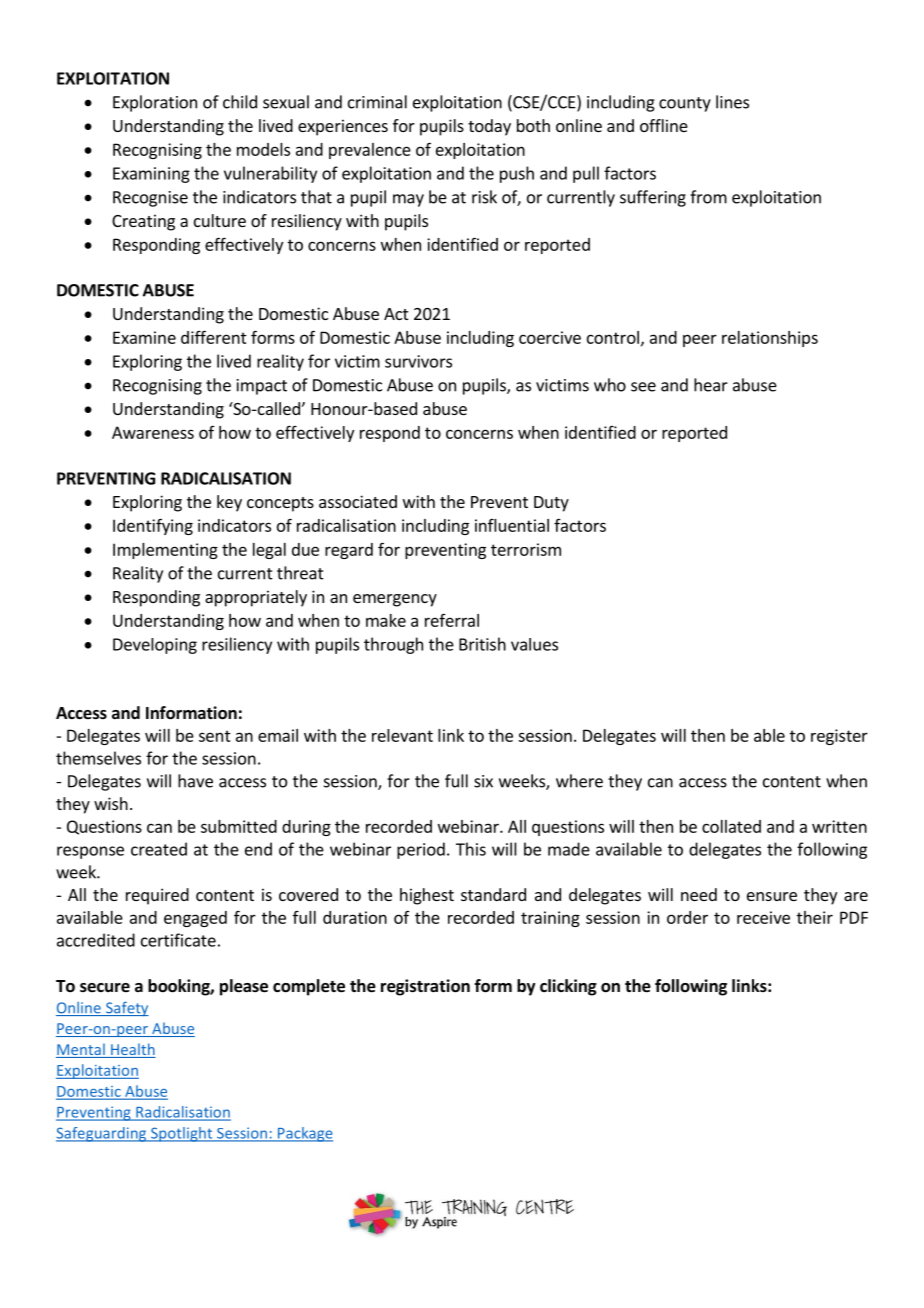  I want to click on Exploration, so click(155, 103).
